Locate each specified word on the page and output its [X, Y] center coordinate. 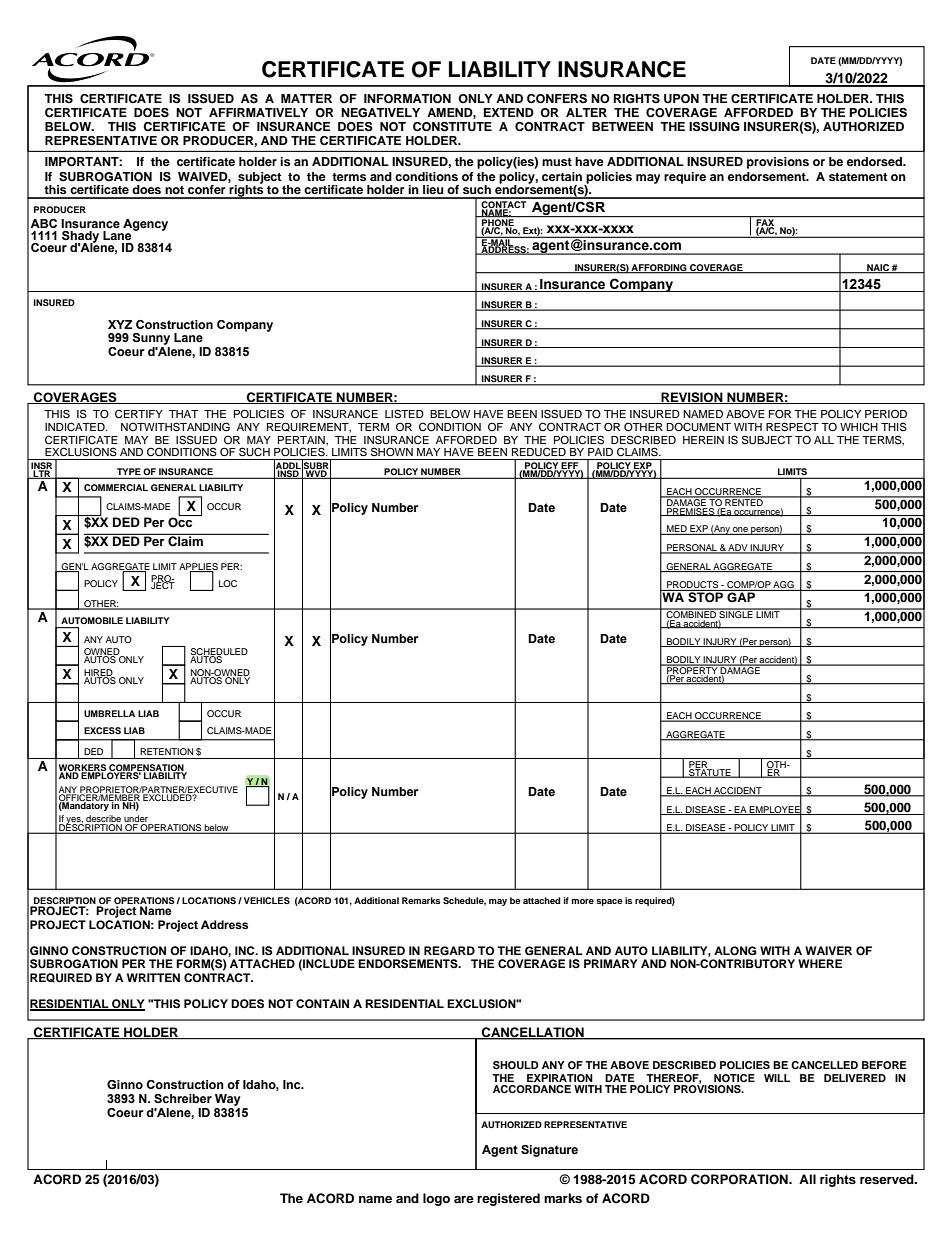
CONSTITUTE [452, 127]
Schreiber [183, 1098]
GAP [741, 596]
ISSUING [714, 127]
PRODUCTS [693, 586]
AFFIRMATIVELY [258, 112]
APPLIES [198, 567]
